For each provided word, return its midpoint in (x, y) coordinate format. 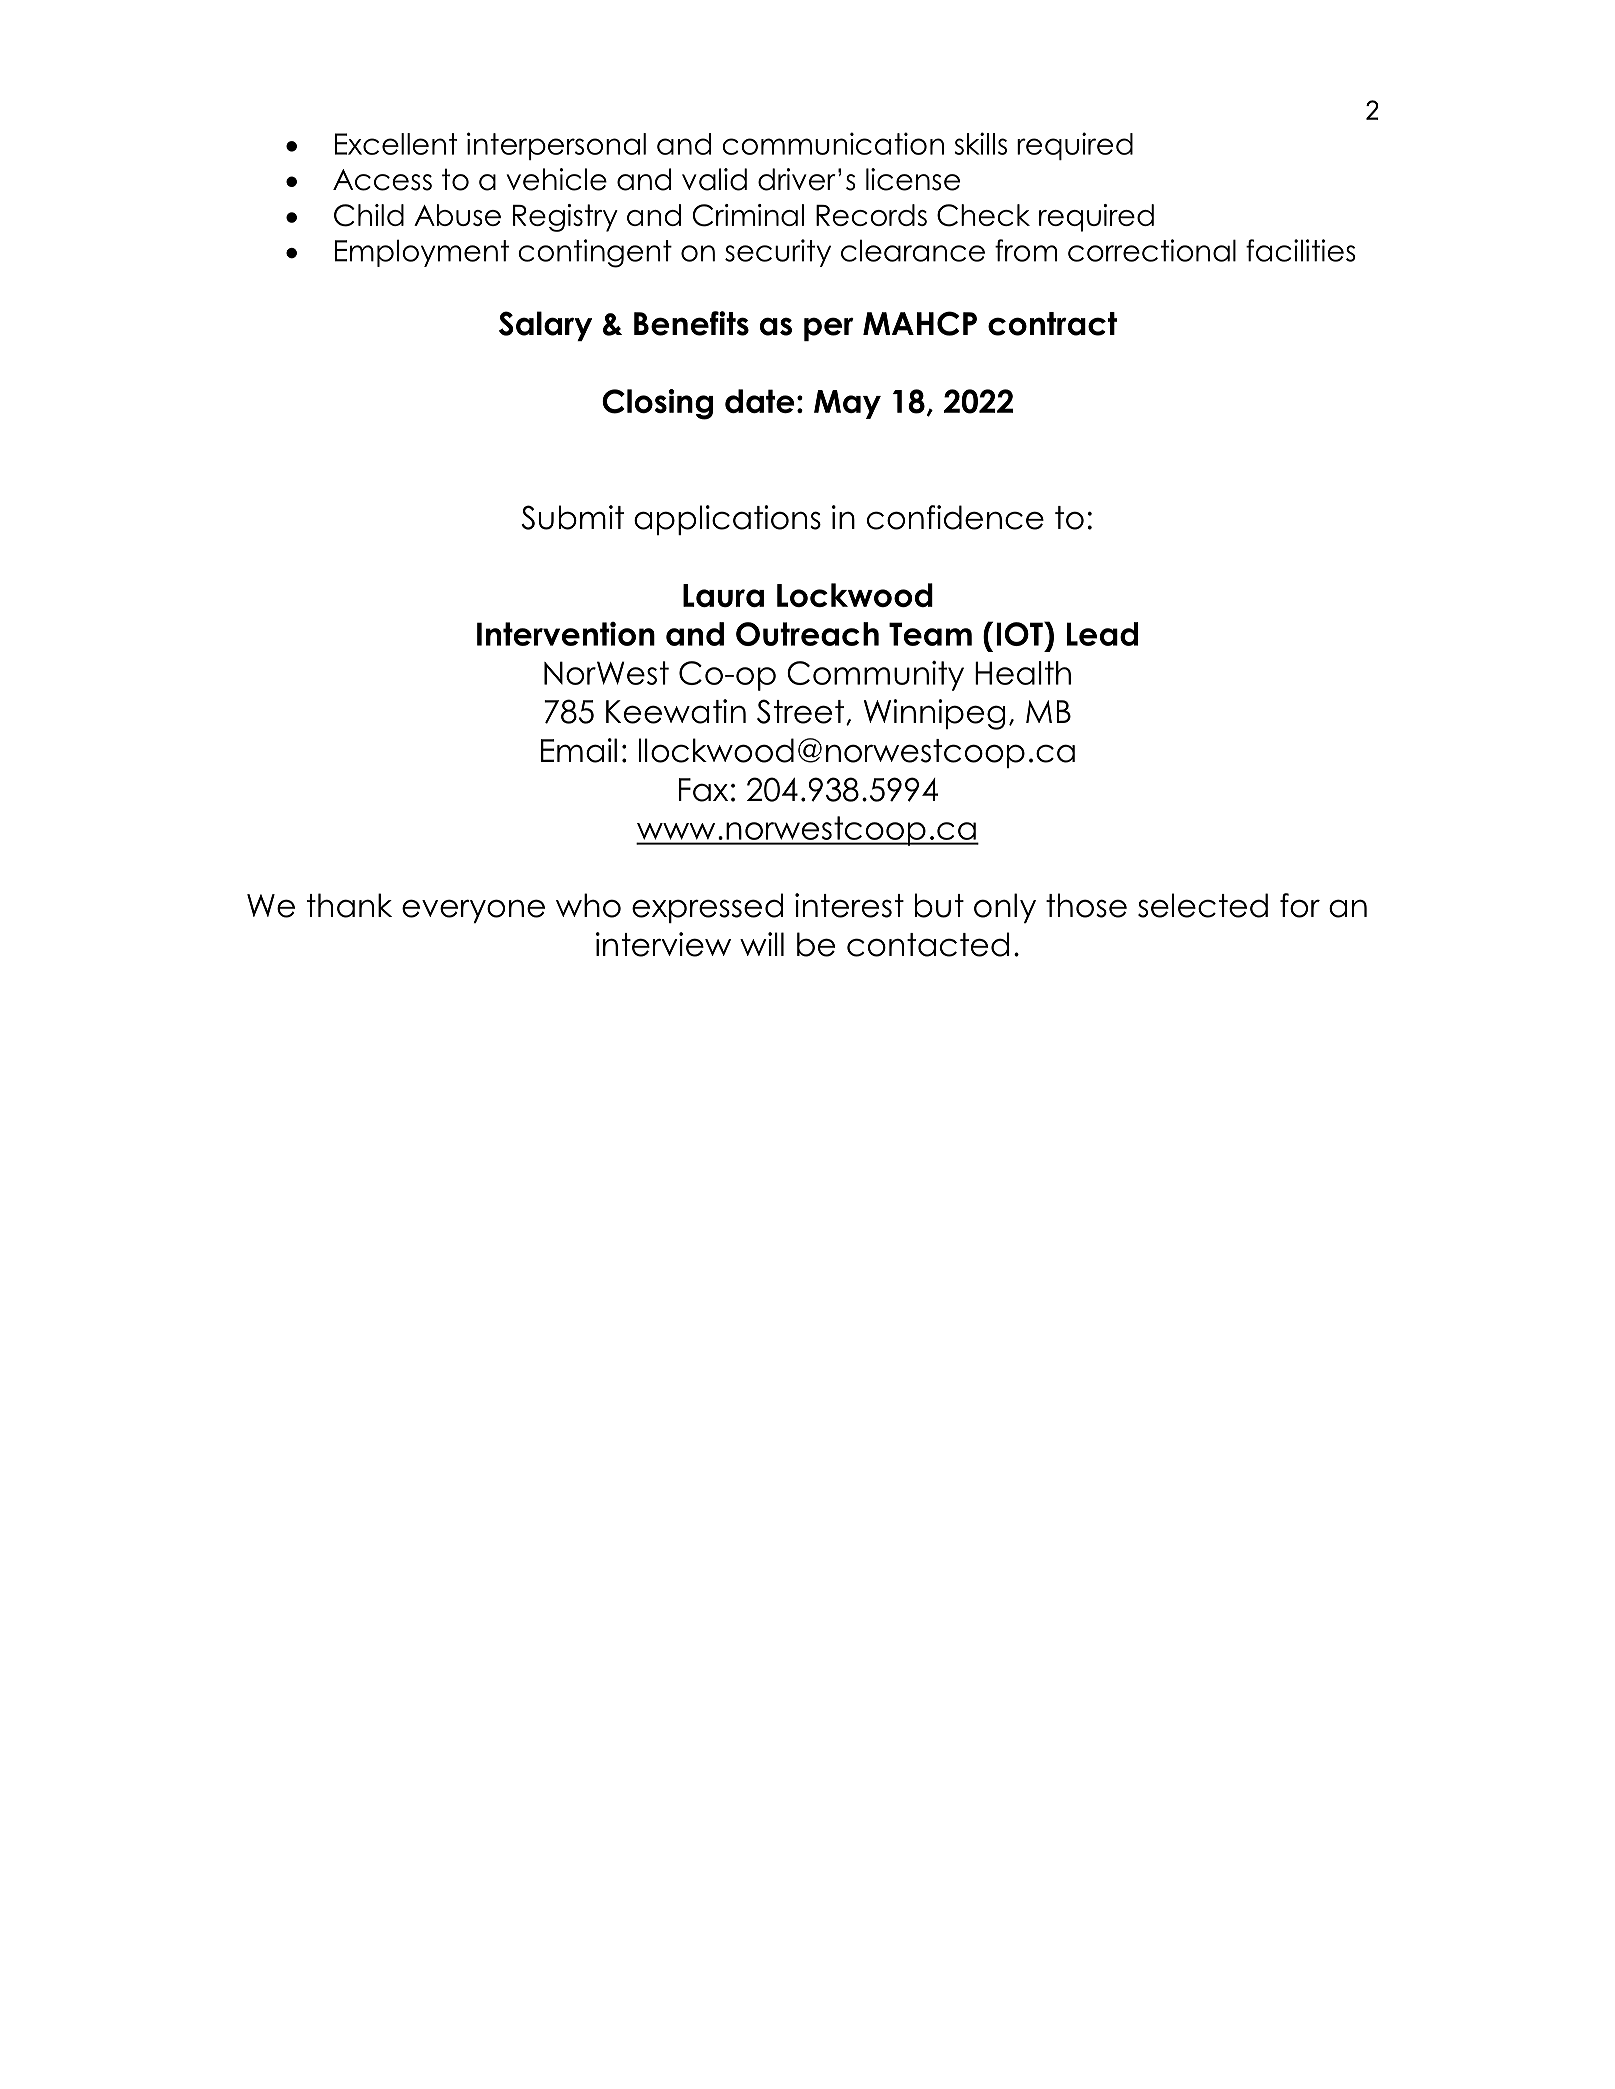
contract (1052, 324)
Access (382, 180)
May (847, 404)
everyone (473, 911)
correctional (1152, 250)
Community (875, 676)
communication (833, 143)
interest (849, 905)
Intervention (566, 634)
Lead (1102, 634)
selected (1203, 905)
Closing (657, 404)
